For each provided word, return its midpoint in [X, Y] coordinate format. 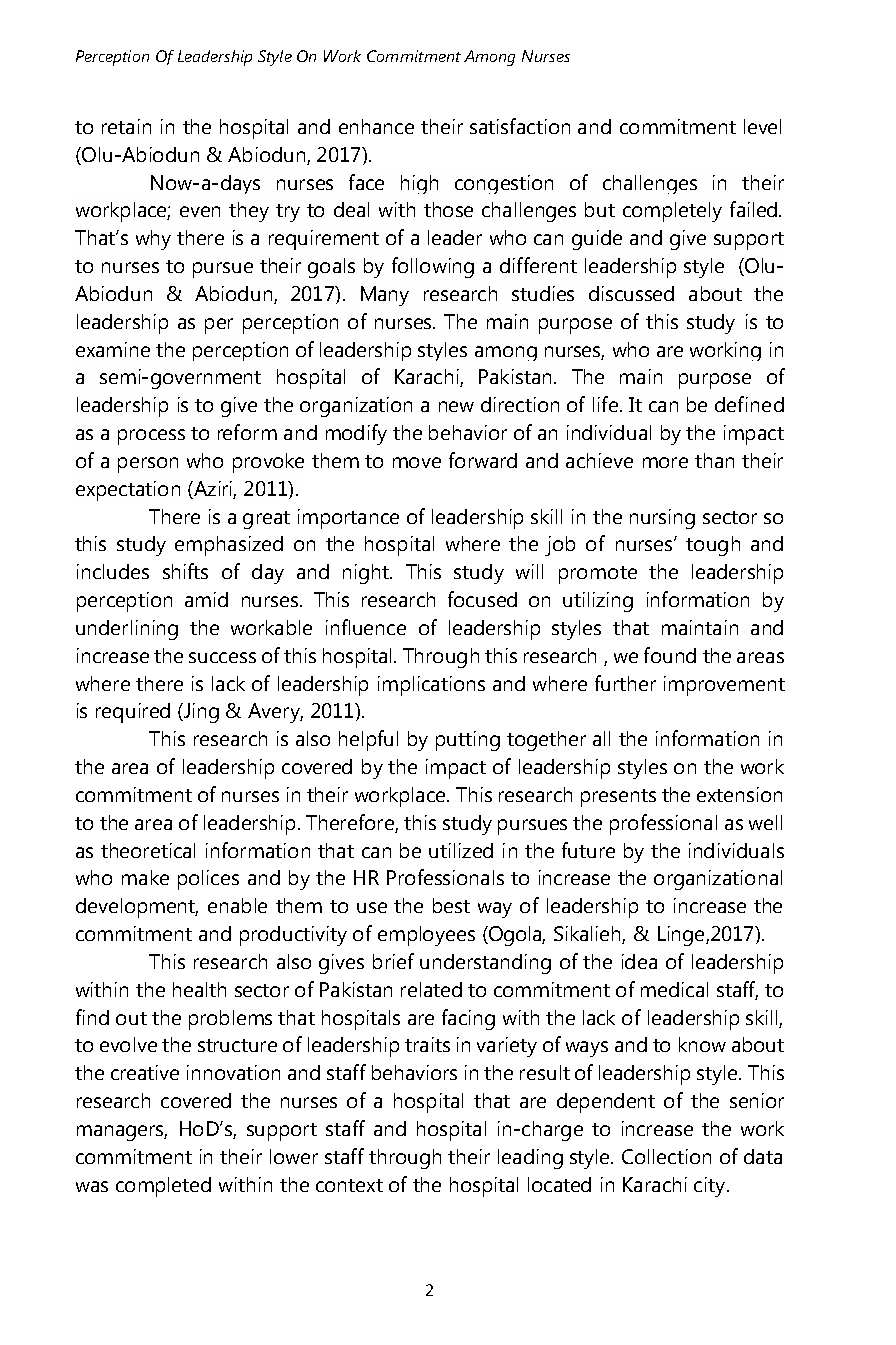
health [199, 989]
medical [674, 989]
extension [739, 794]
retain [126, 126]
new [456, 406]
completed [163, 1187]
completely [672, 212]
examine [113, 349]
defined [749, 404]
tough [713, 546]
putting [468, 741]
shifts [185, 571]
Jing [200, 713]
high [419, 184]
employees [426, 936]
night [367, 574]
